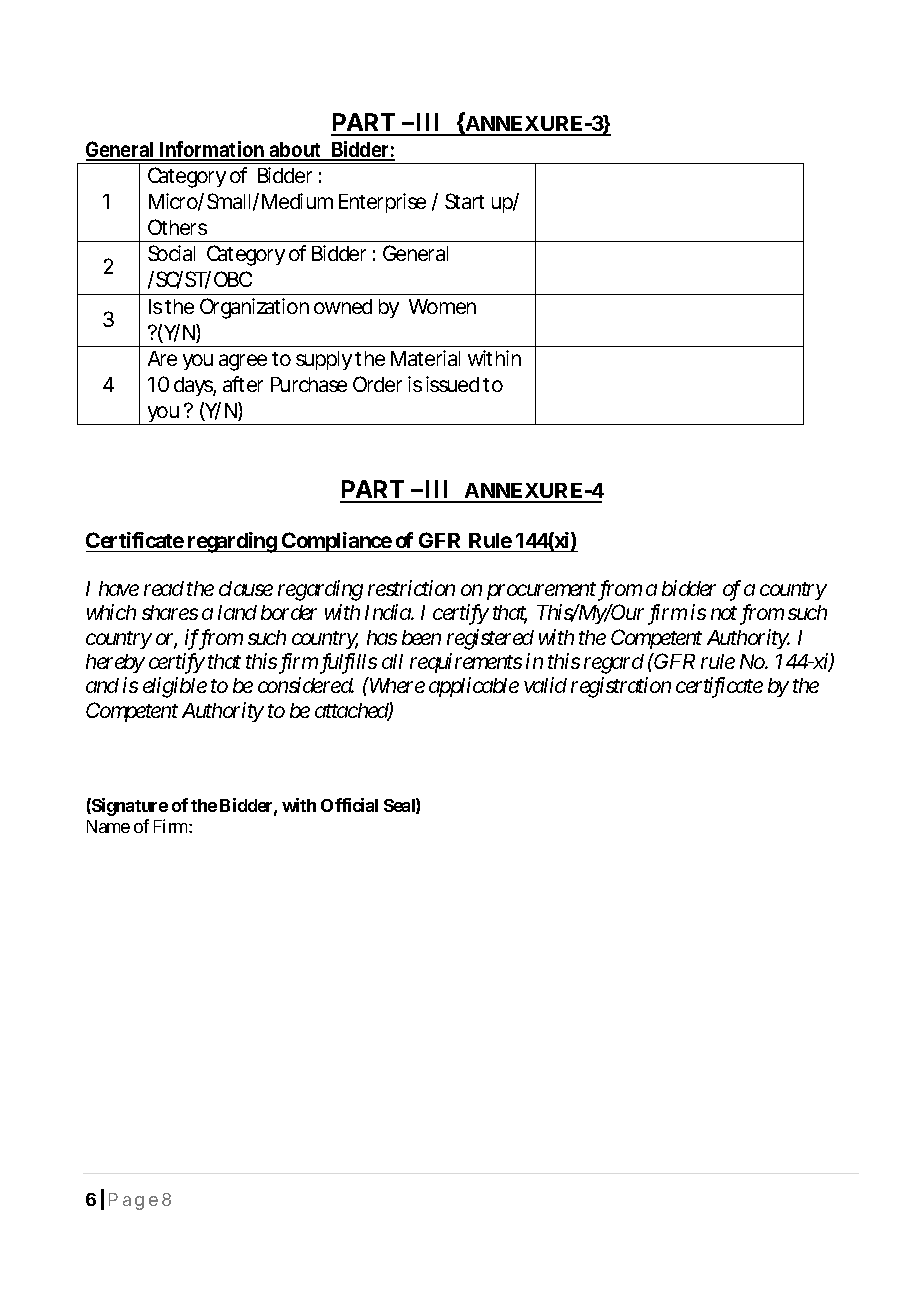 The width and height of the page is (924, 1308). Describe the element at coordinates (254, 308) in the page. I see `Organization` at that location.
